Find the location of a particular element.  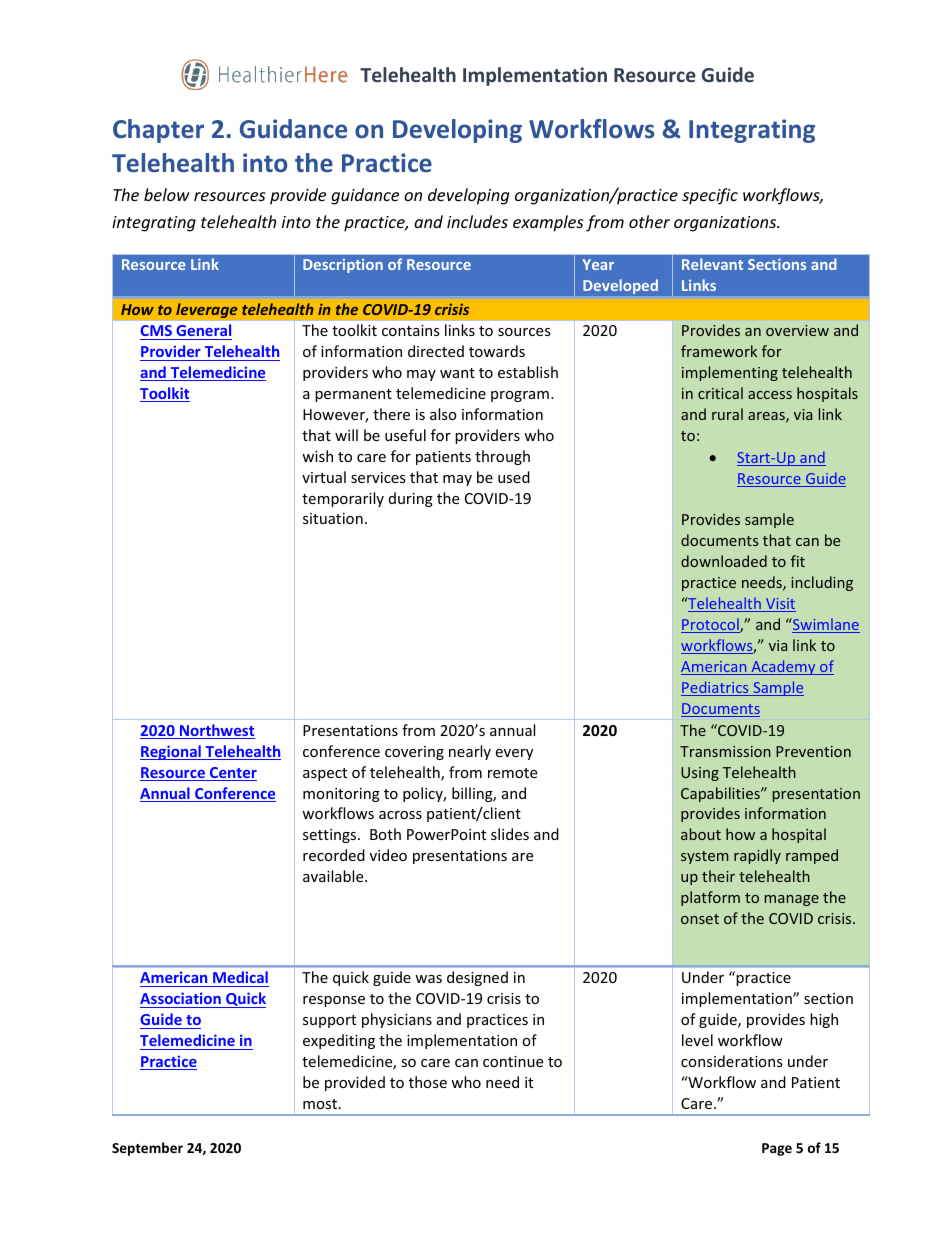

Northwest is located at coordinates (216, 731).
